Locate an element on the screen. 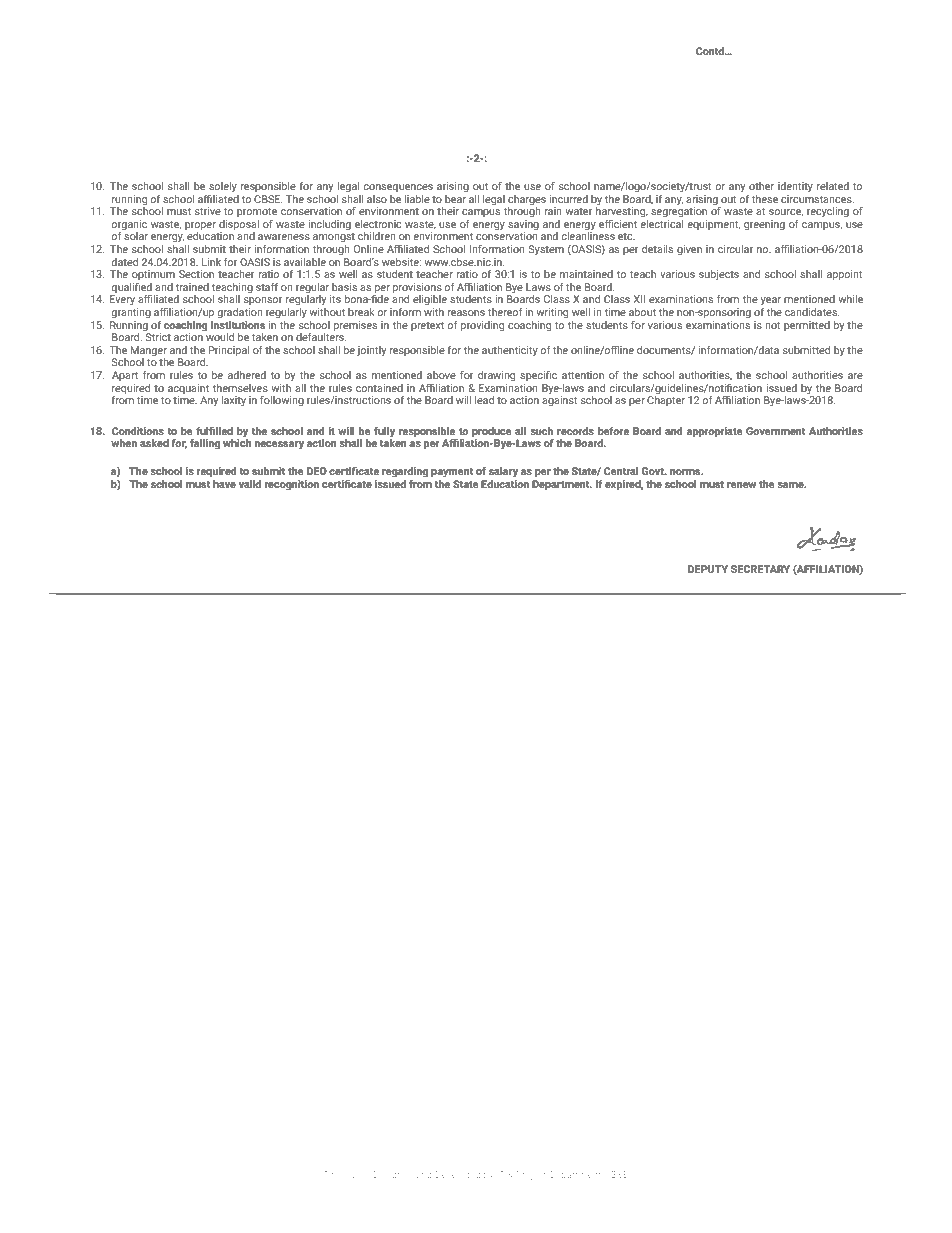  have is located at coordinates (224, 484).
